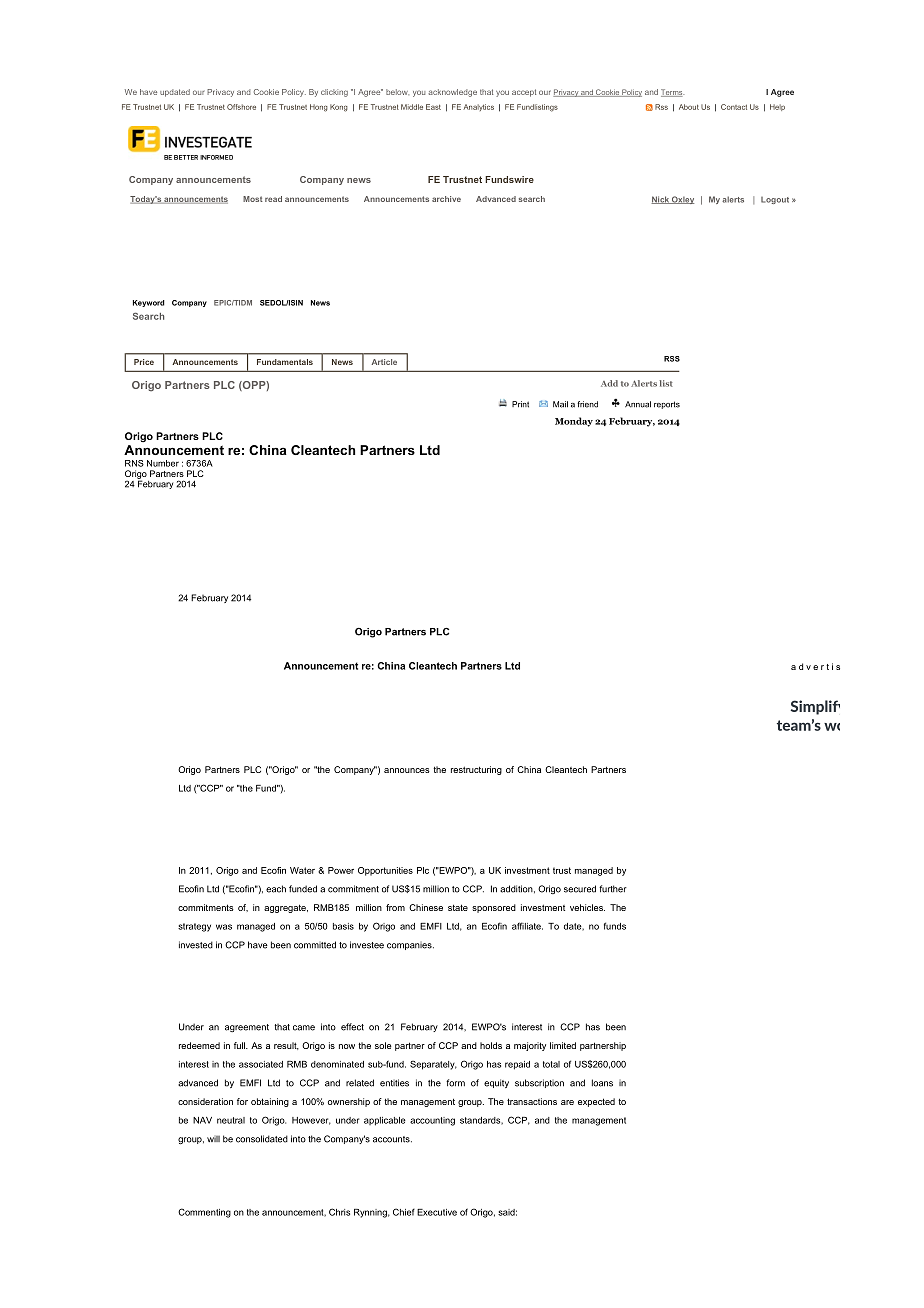  I want to click on was, so click(224, 927).
